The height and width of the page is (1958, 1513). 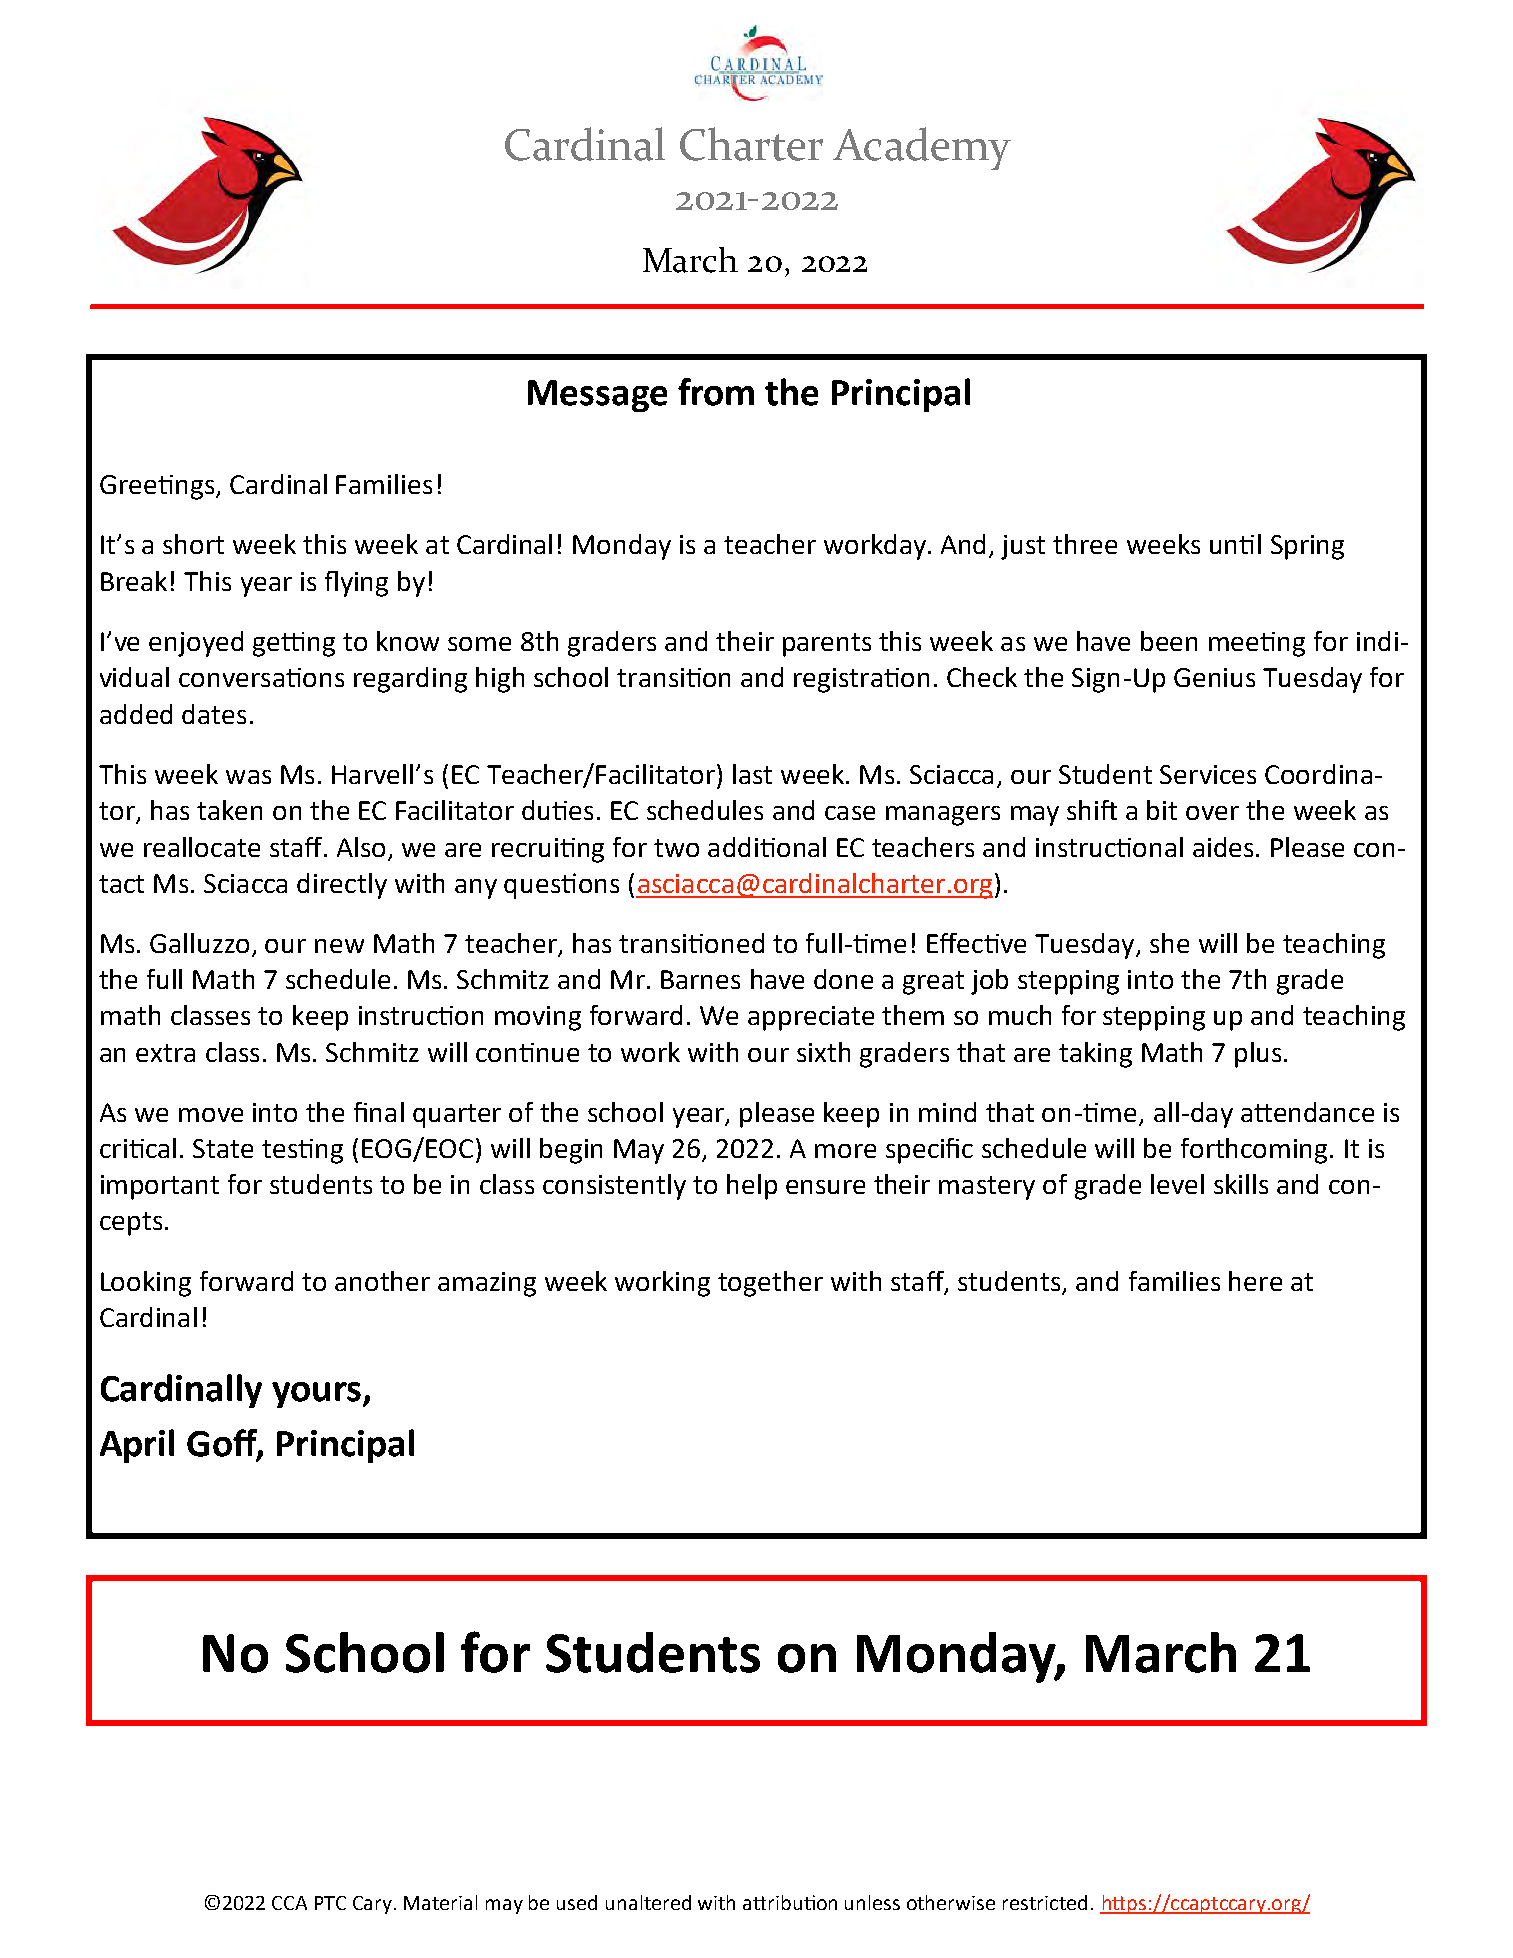 What do you see at coordinates (790, 1902) in the page?
I see `attribution` at bounding box center [790, 1902].
